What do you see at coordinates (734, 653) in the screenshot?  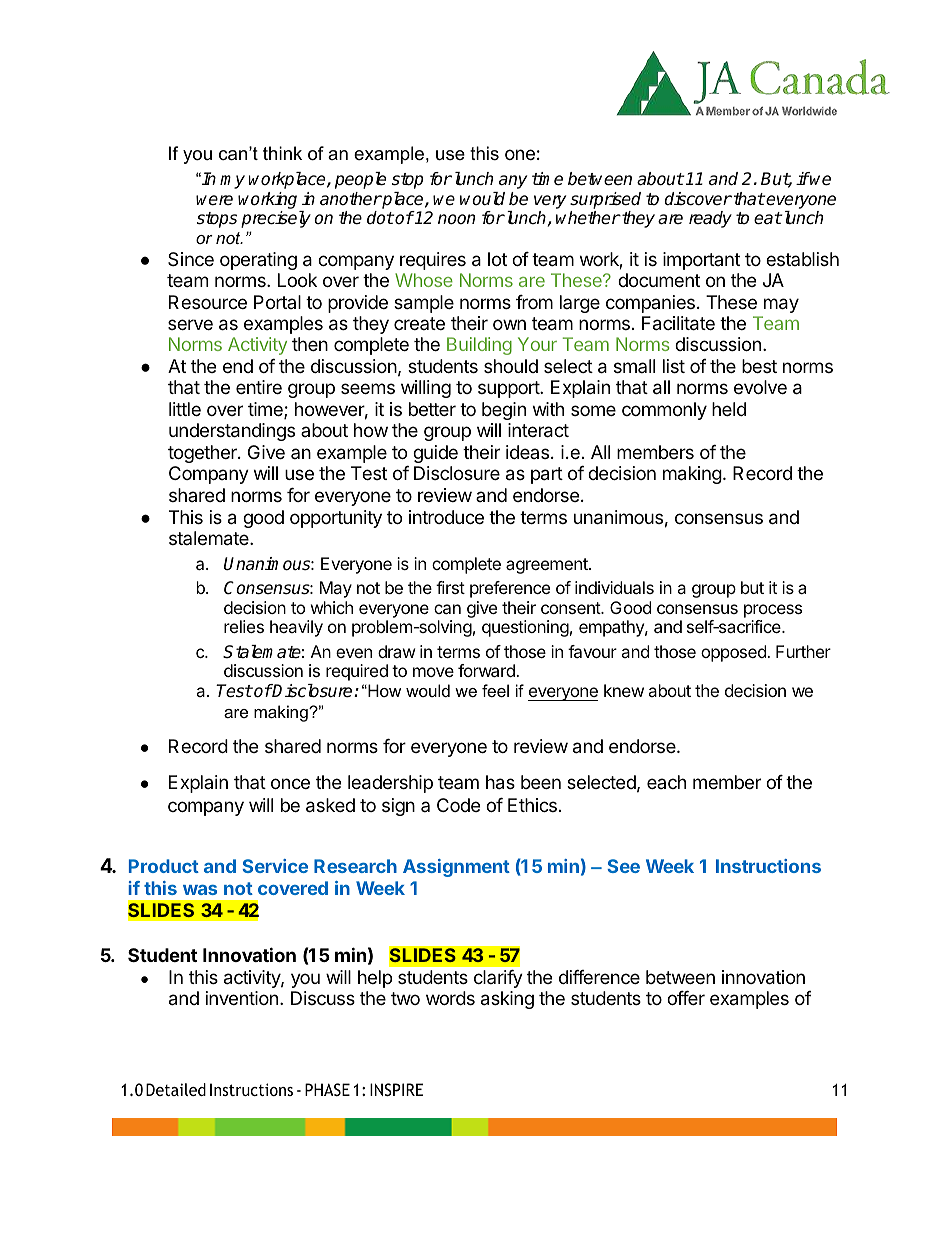 I see `opposed` at bounding box center [734, 653].
